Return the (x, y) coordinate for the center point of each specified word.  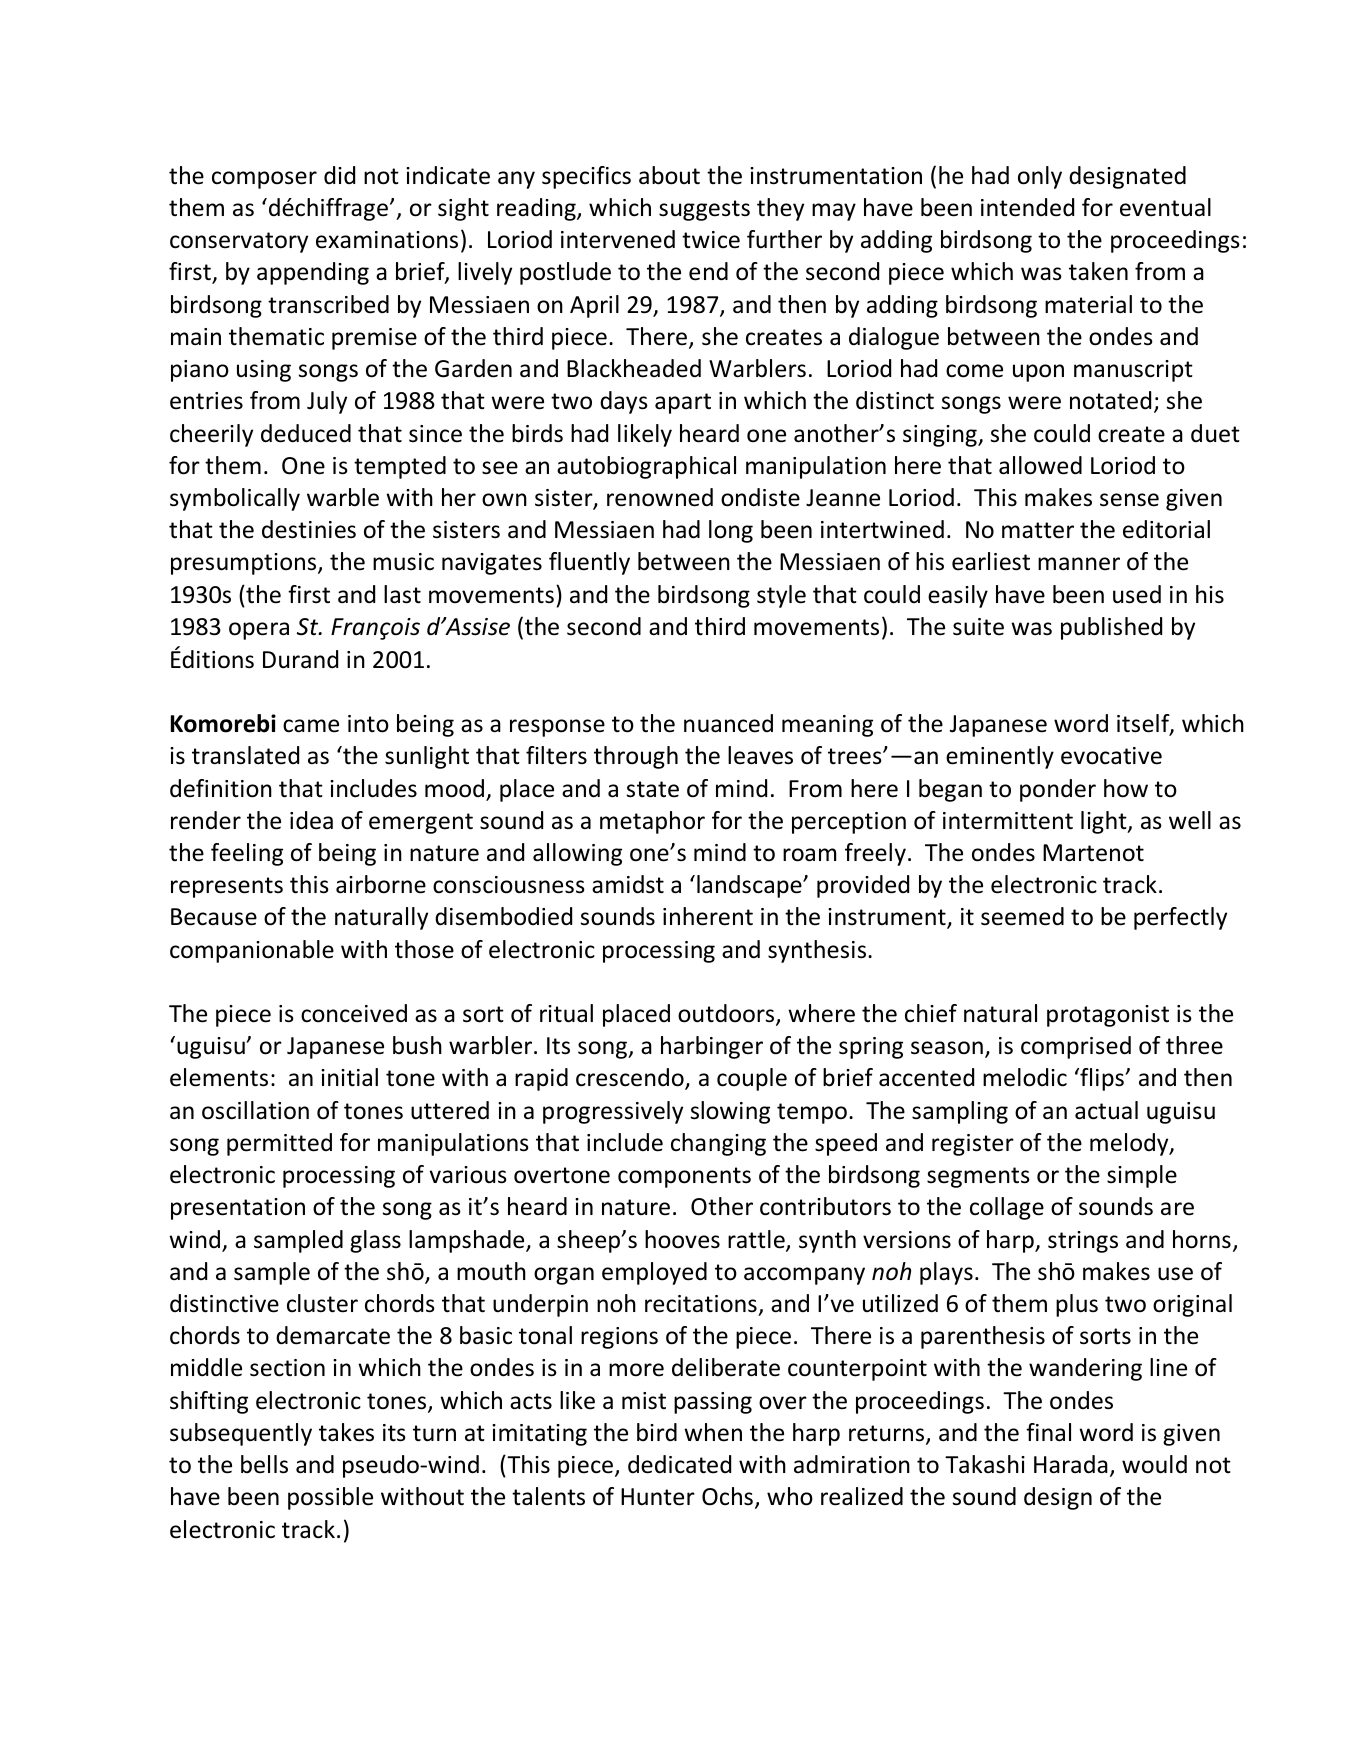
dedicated (679, 1464)
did (339, 175)
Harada (1071, 1464)
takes (346, 1432)
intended (1027, 207)
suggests (704, 210)
